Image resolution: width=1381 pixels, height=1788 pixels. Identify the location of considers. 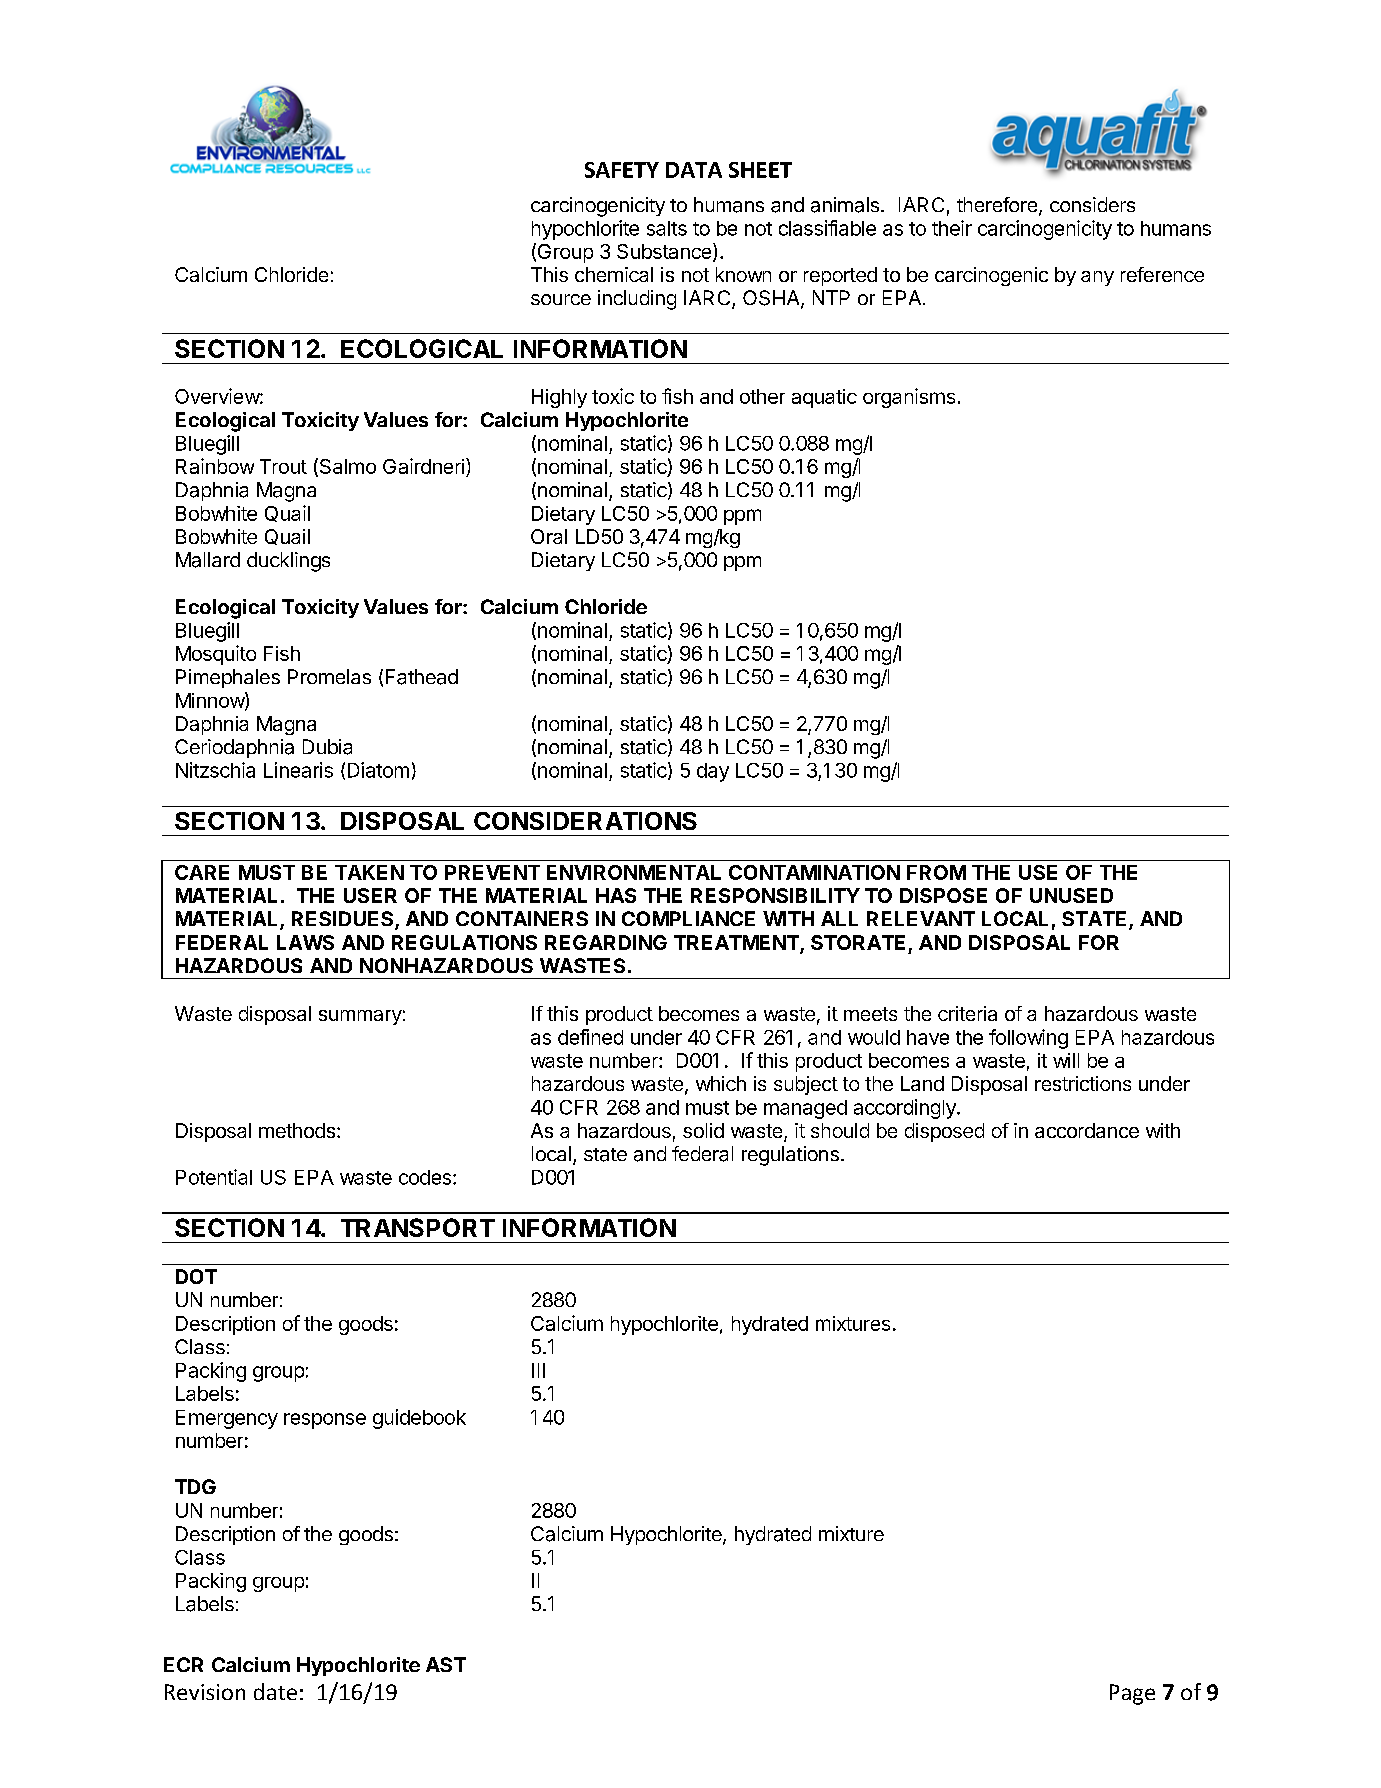
(1092, 204).
